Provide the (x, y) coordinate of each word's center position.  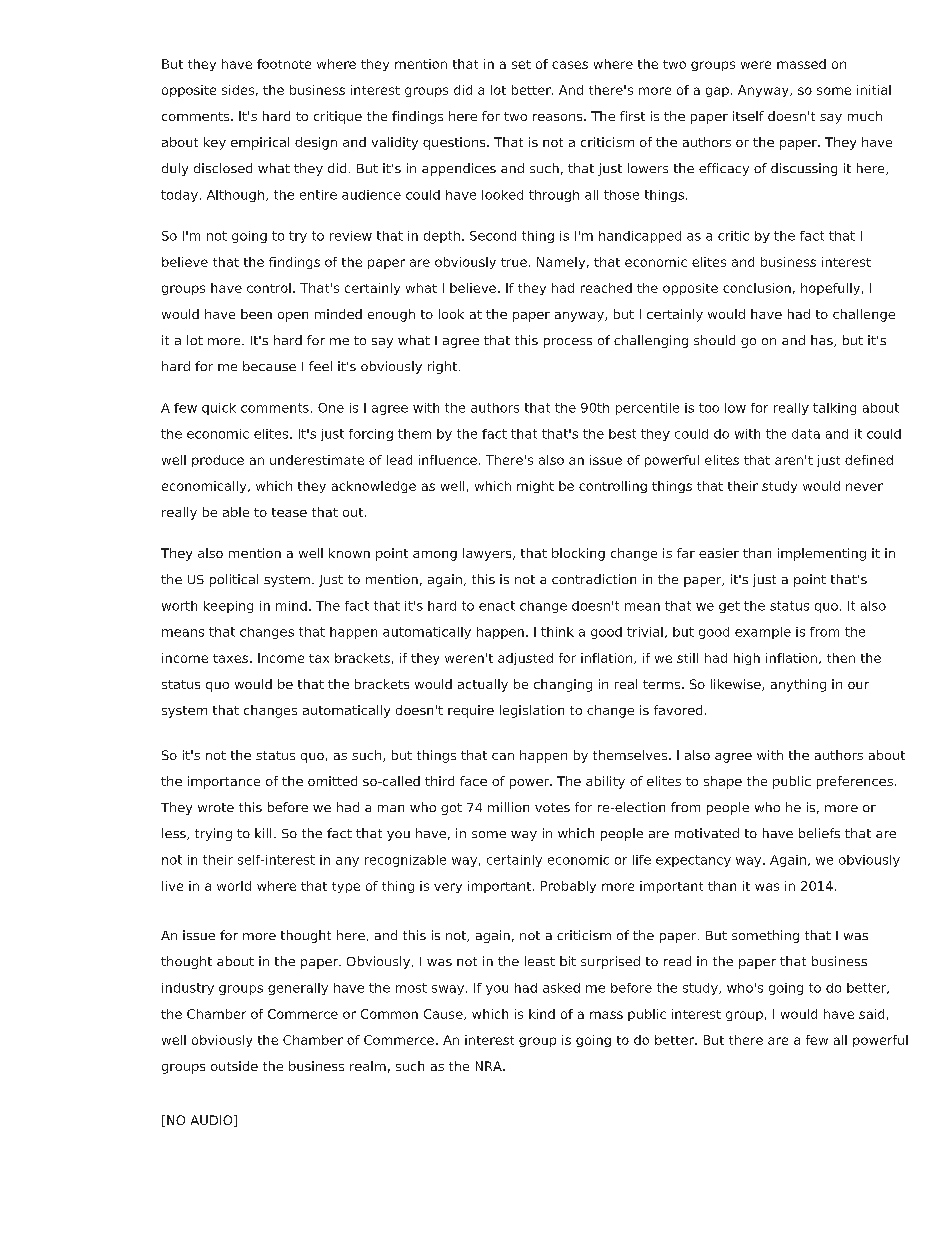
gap (717, 92)
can (503, 756)
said (871, 1014)
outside (234, 1066)
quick (219, 409)
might (535, 487)
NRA (490, 1066)
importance (224, 782)
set (521, 64)
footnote (284, 64)
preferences (855, 782)
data (806, 434)
